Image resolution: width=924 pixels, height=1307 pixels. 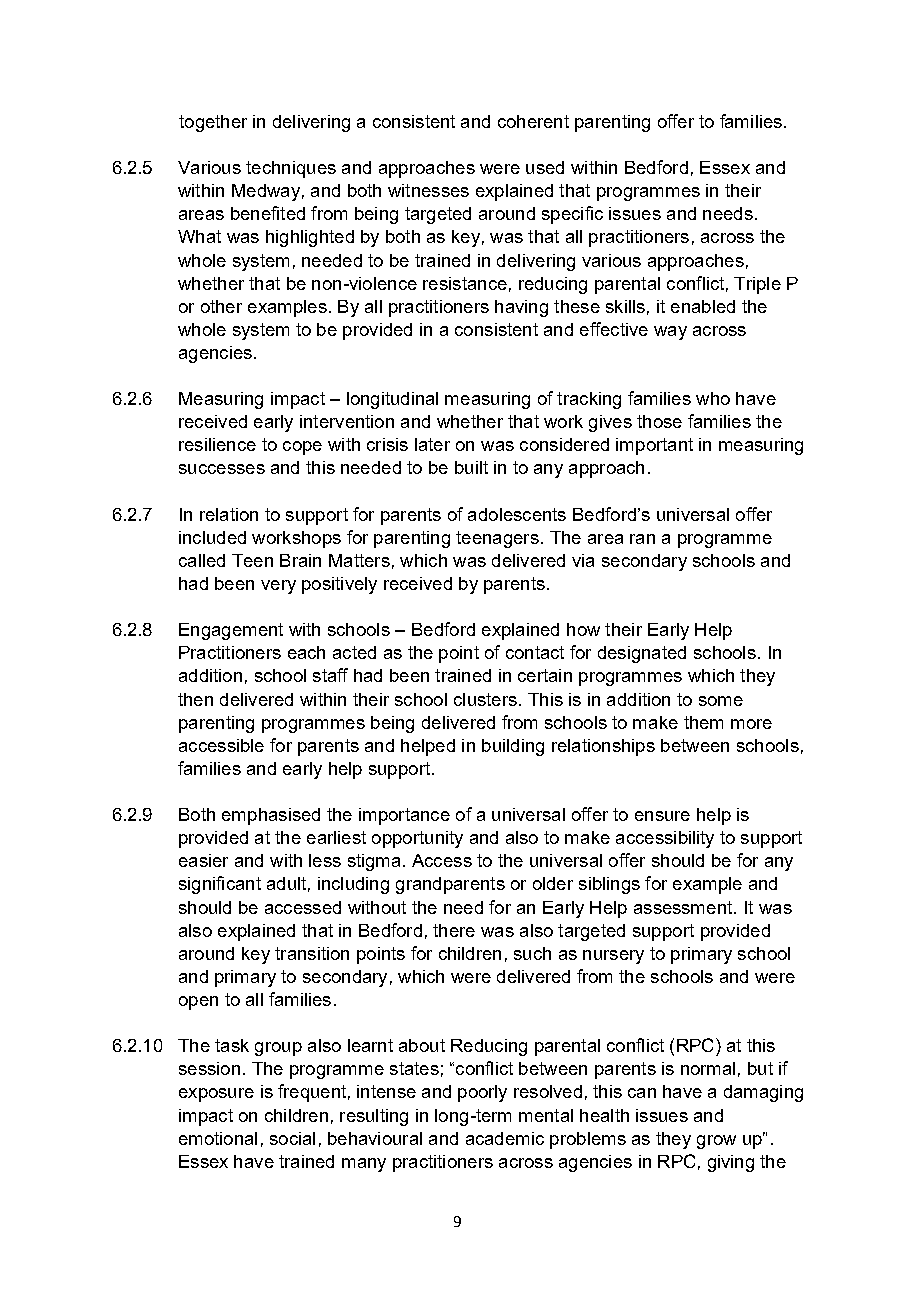 I want to click on Engagement, so click(x=231, y=631).
